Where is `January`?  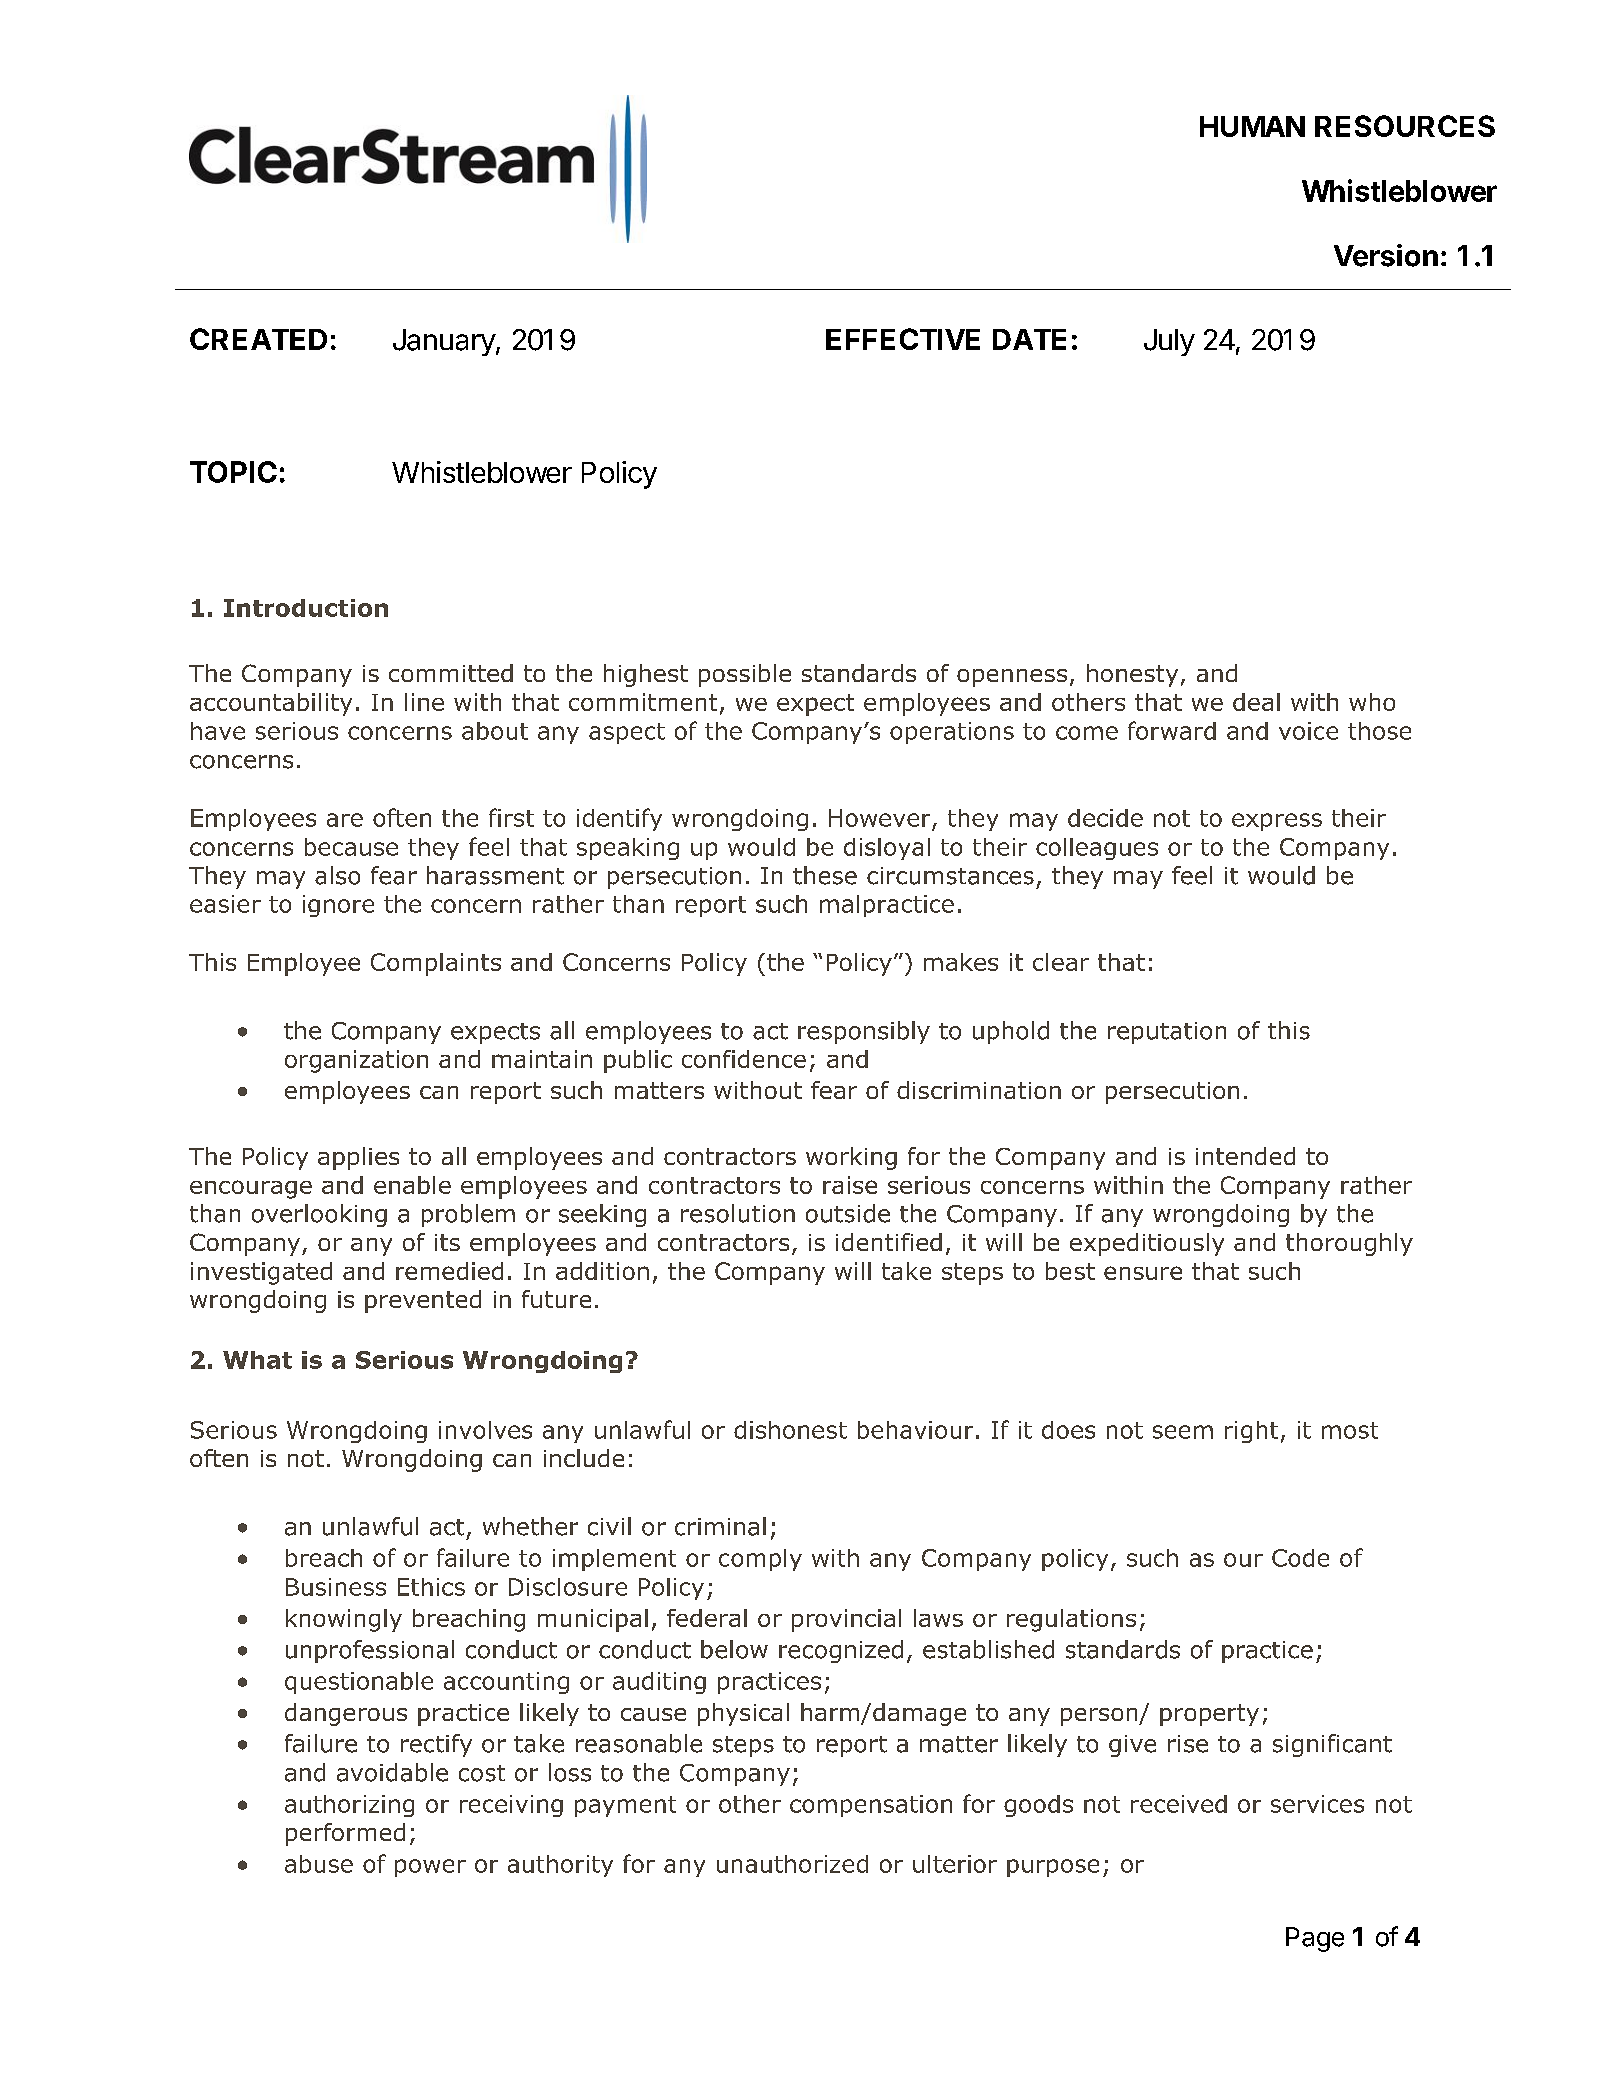 January is located at coordinates (445, 342).
